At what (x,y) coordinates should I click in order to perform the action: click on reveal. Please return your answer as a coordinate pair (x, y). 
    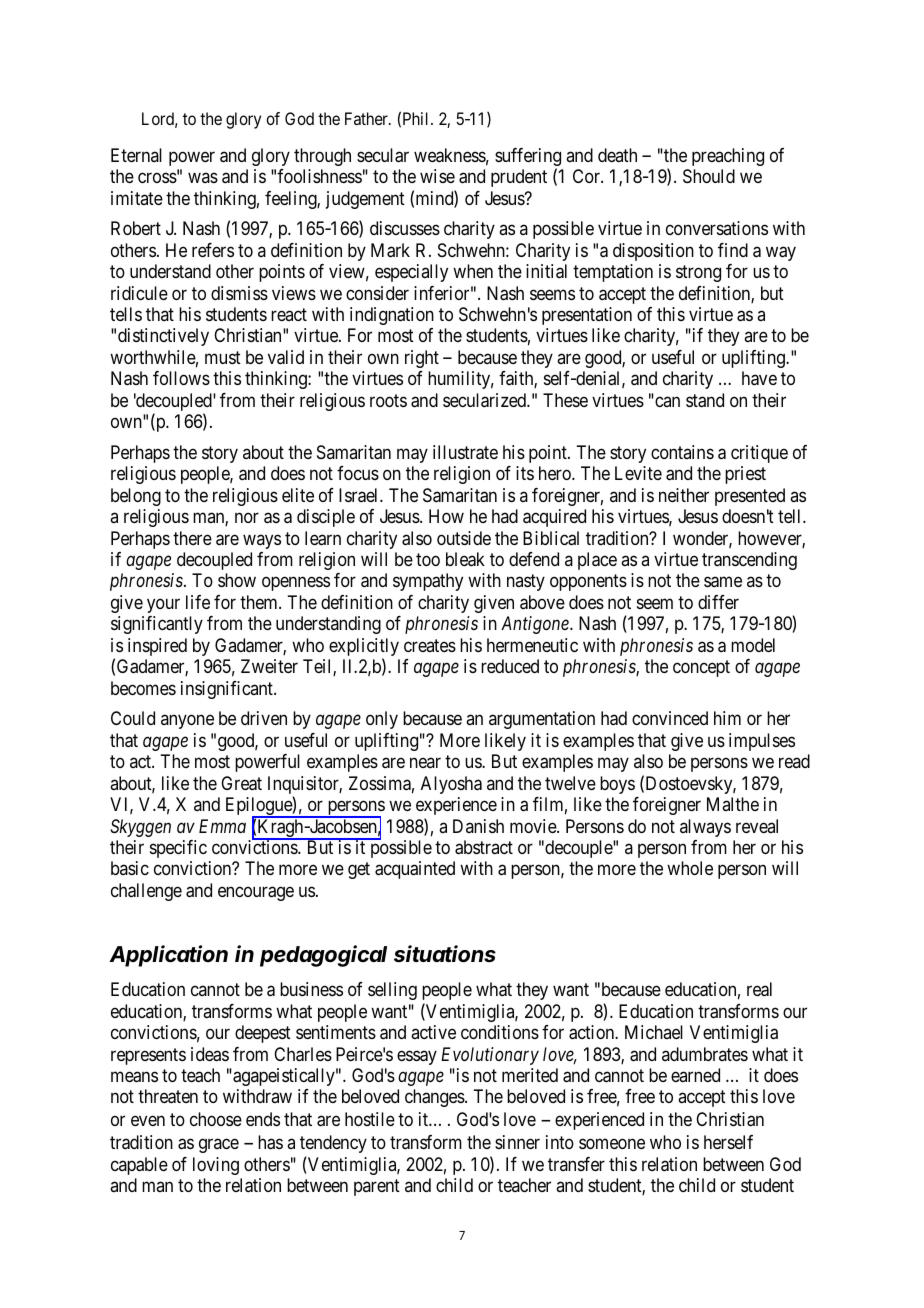
    Looking at the image, I should click on (757, 826).
